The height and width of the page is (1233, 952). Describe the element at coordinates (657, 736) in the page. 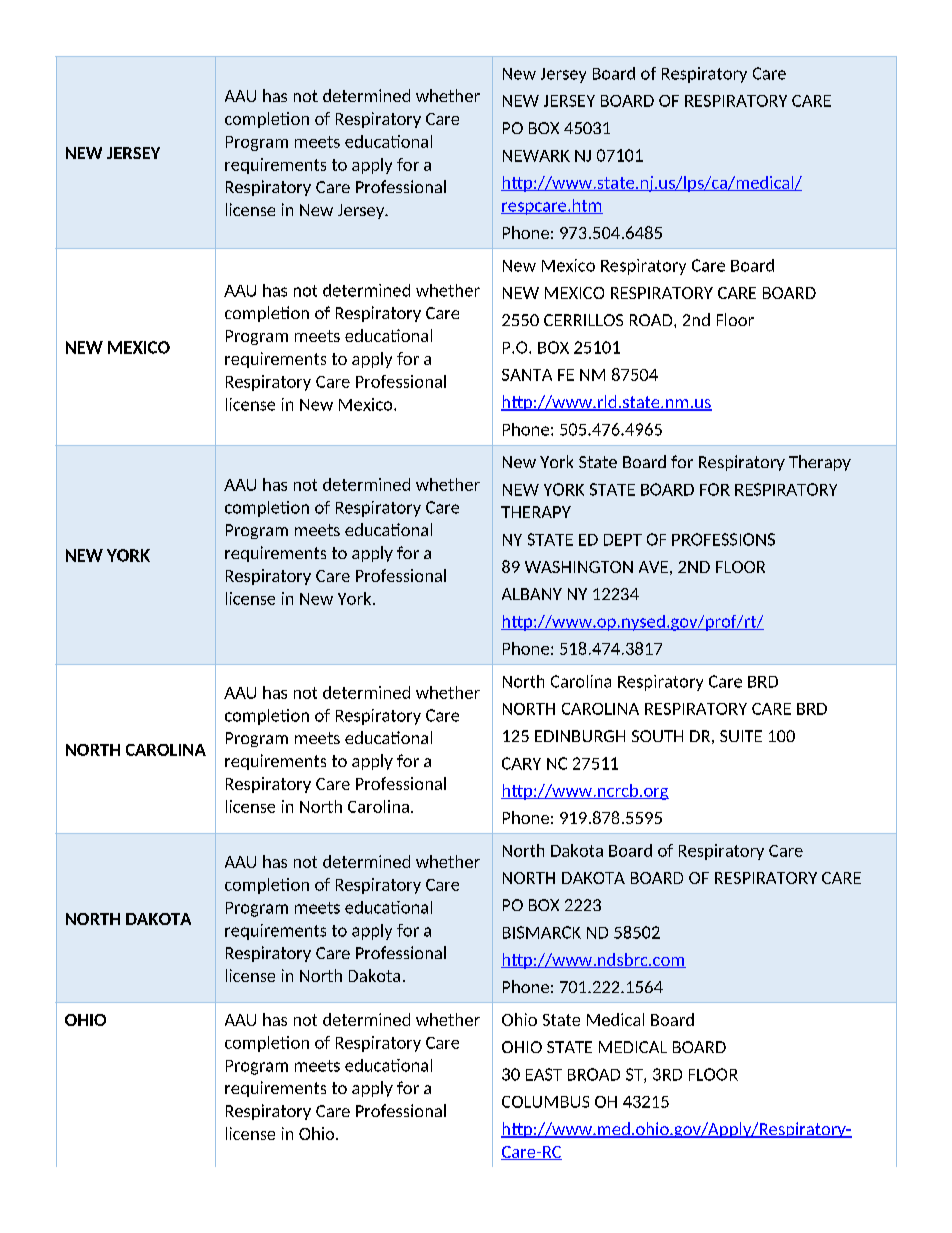

I see `SOUTH` at that location.
